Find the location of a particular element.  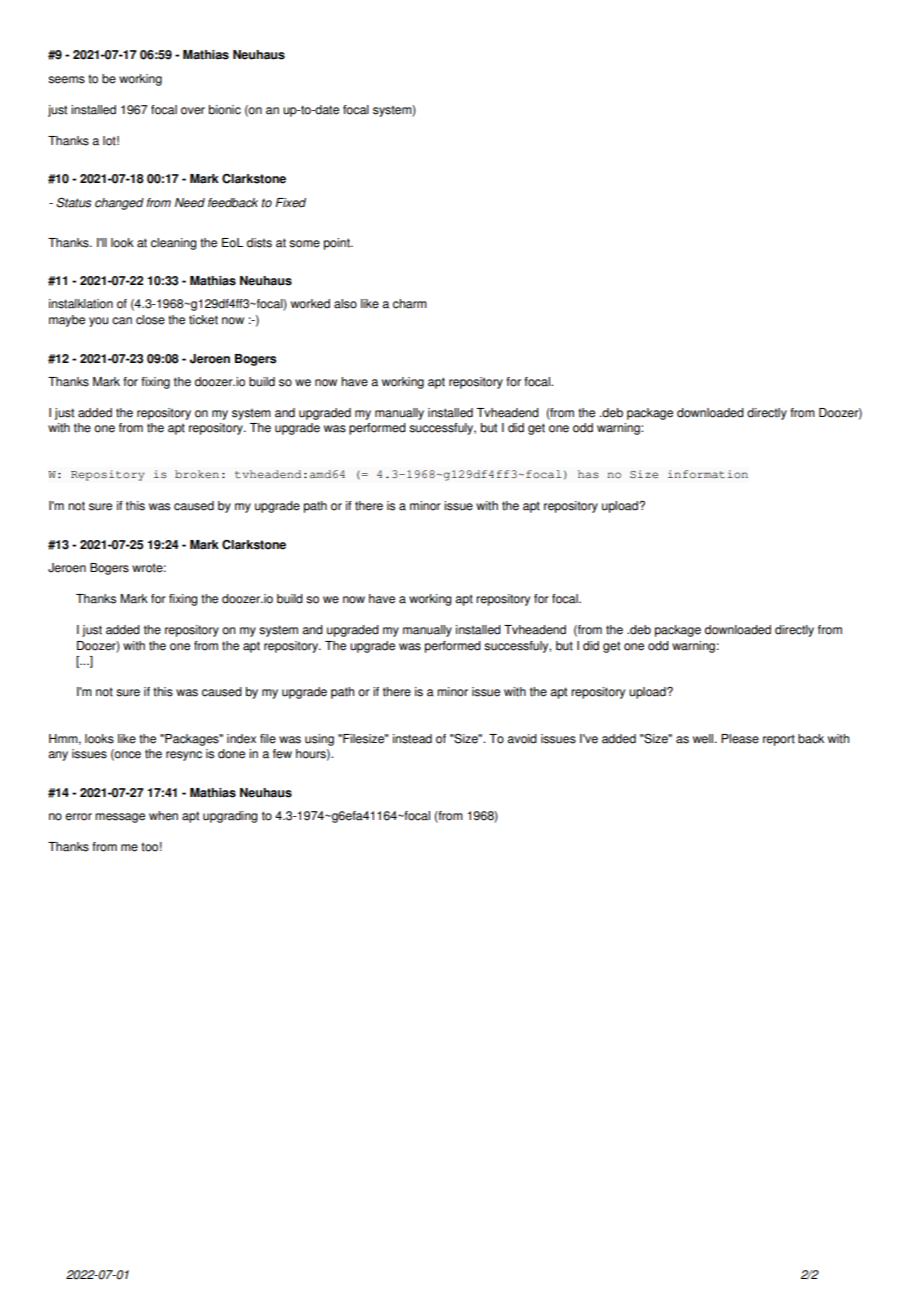

instead is located at coordinates (412, 739).
